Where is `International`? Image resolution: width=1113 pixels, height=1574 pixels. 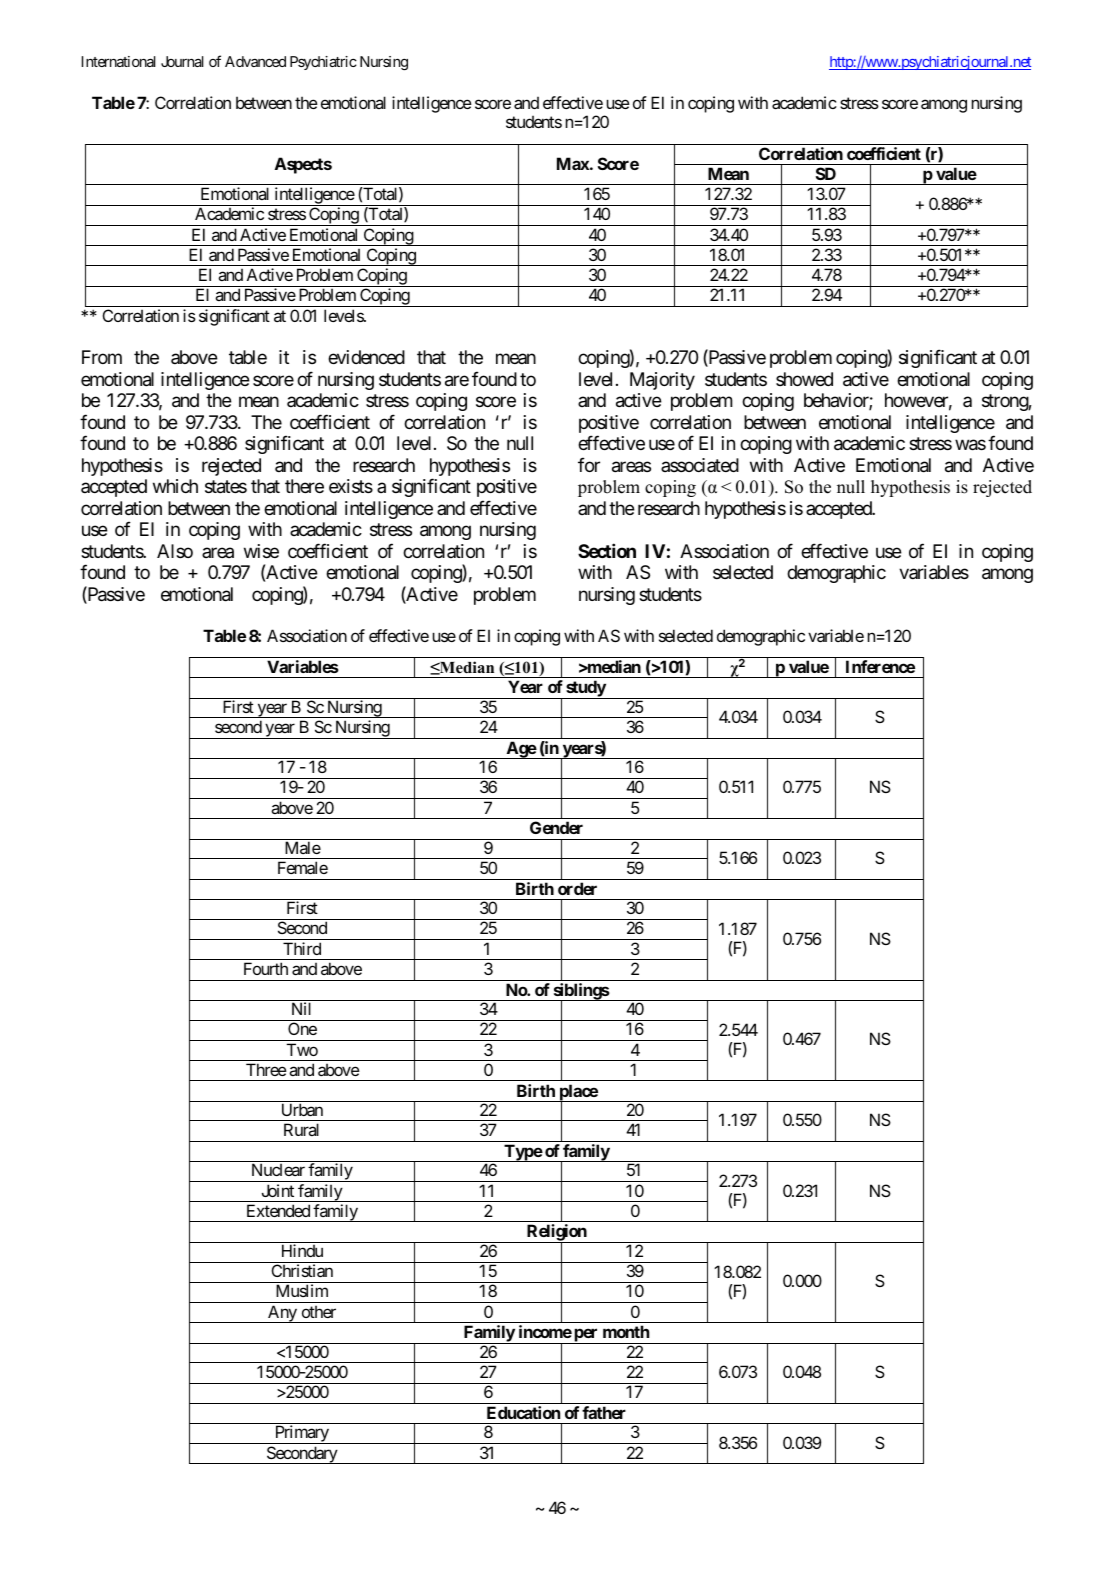 International is located at coordinates (119, 61).
